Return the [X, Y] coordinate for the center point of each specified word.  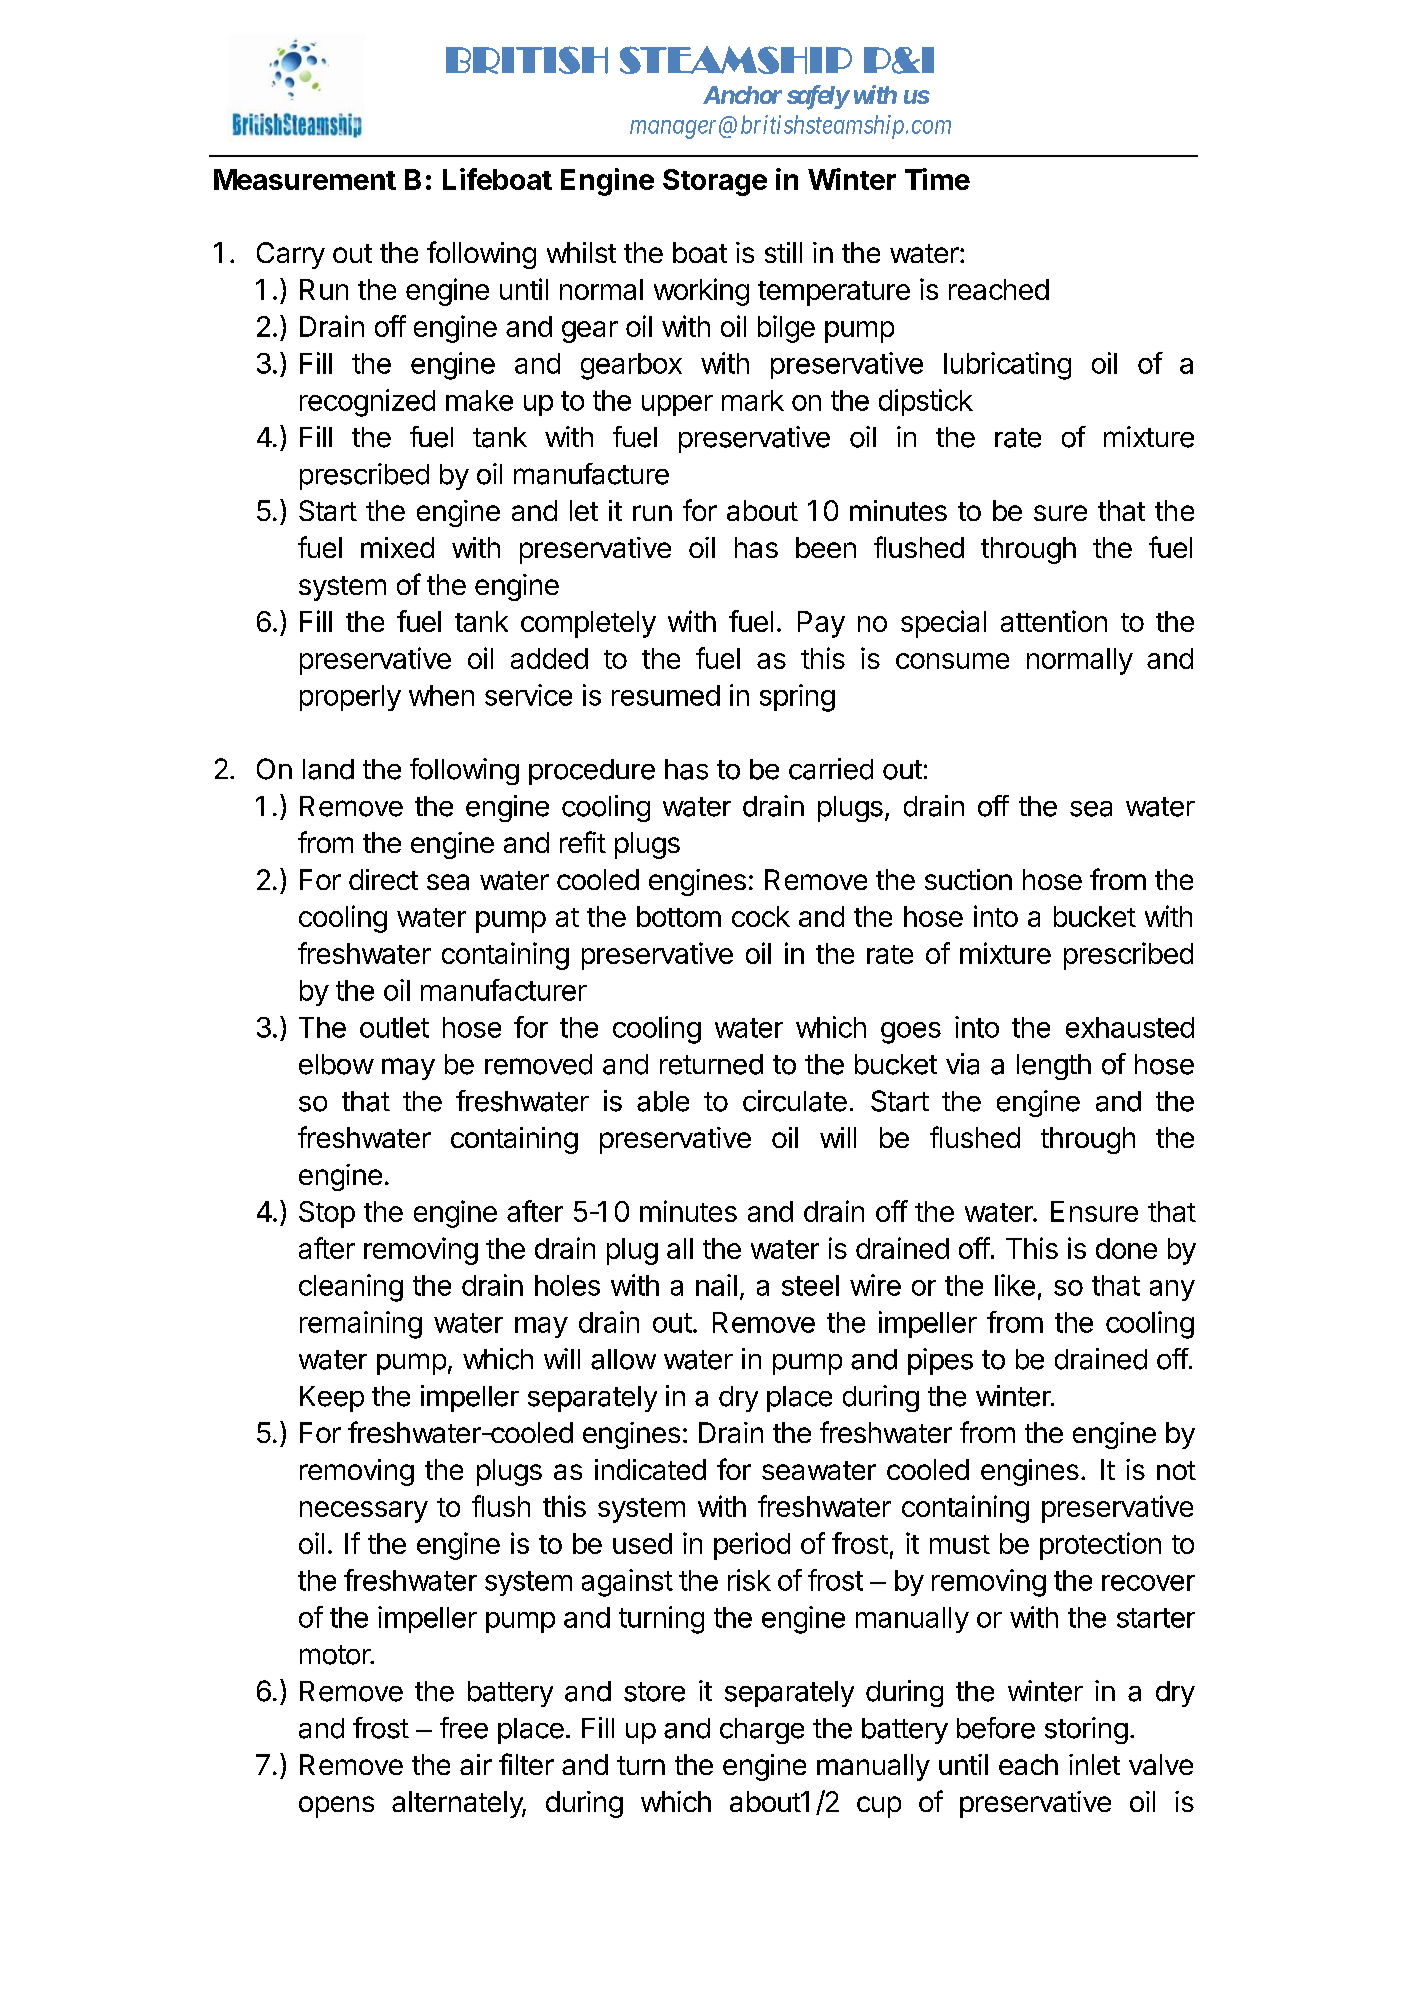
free [464, 1728]
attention [1054, 621]
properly [350, 698]
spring [797, 698]
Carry [291, 255]
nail [716, 1285]
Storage [715, 182]
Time [937, 179]
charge [762, 1731]
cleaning [351, 1288]
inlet [1094, 1764]
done [1126, 1248]
